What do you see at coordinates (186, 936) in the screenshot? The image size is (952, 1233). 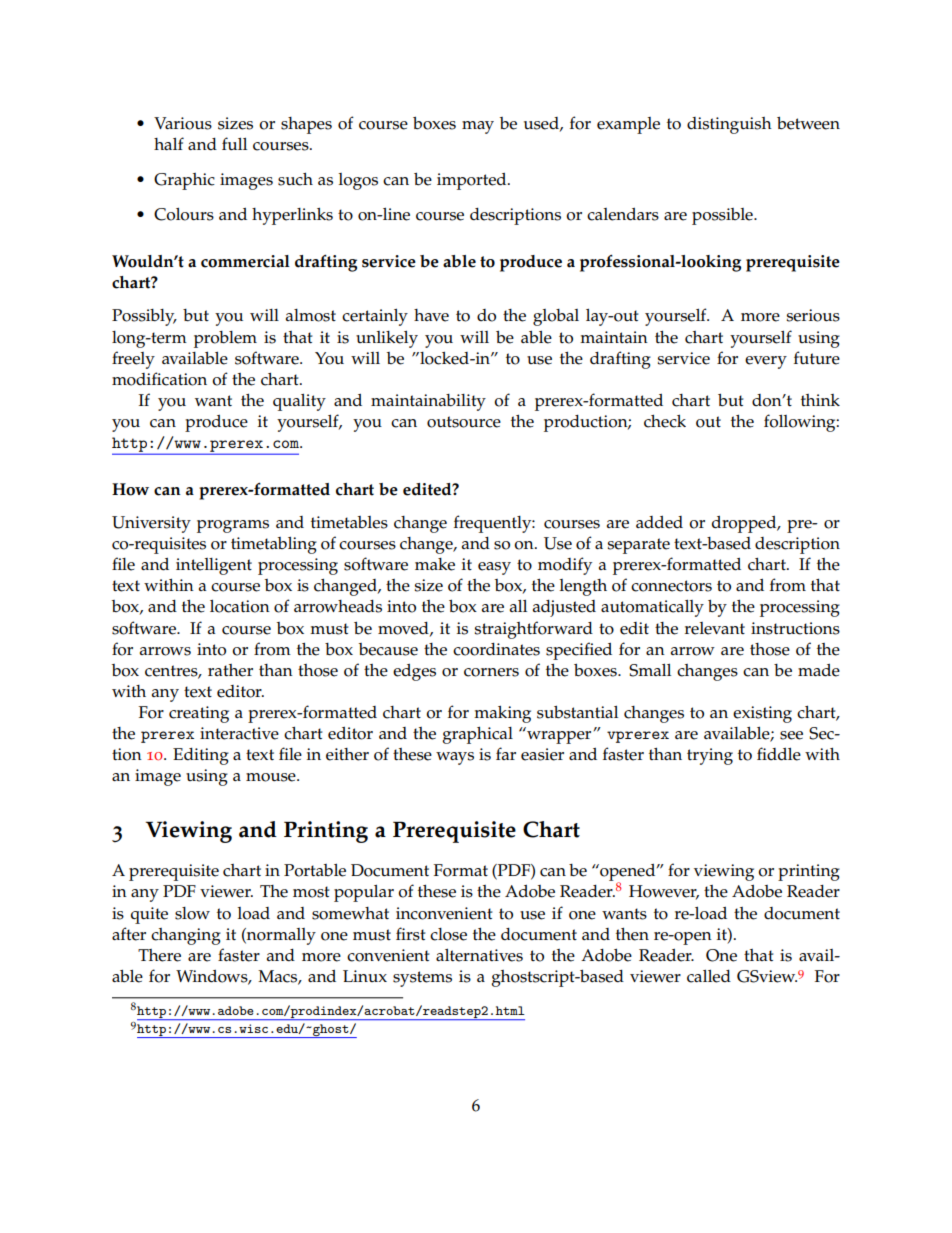 I see `changing` at bounding box center [186, 936].
